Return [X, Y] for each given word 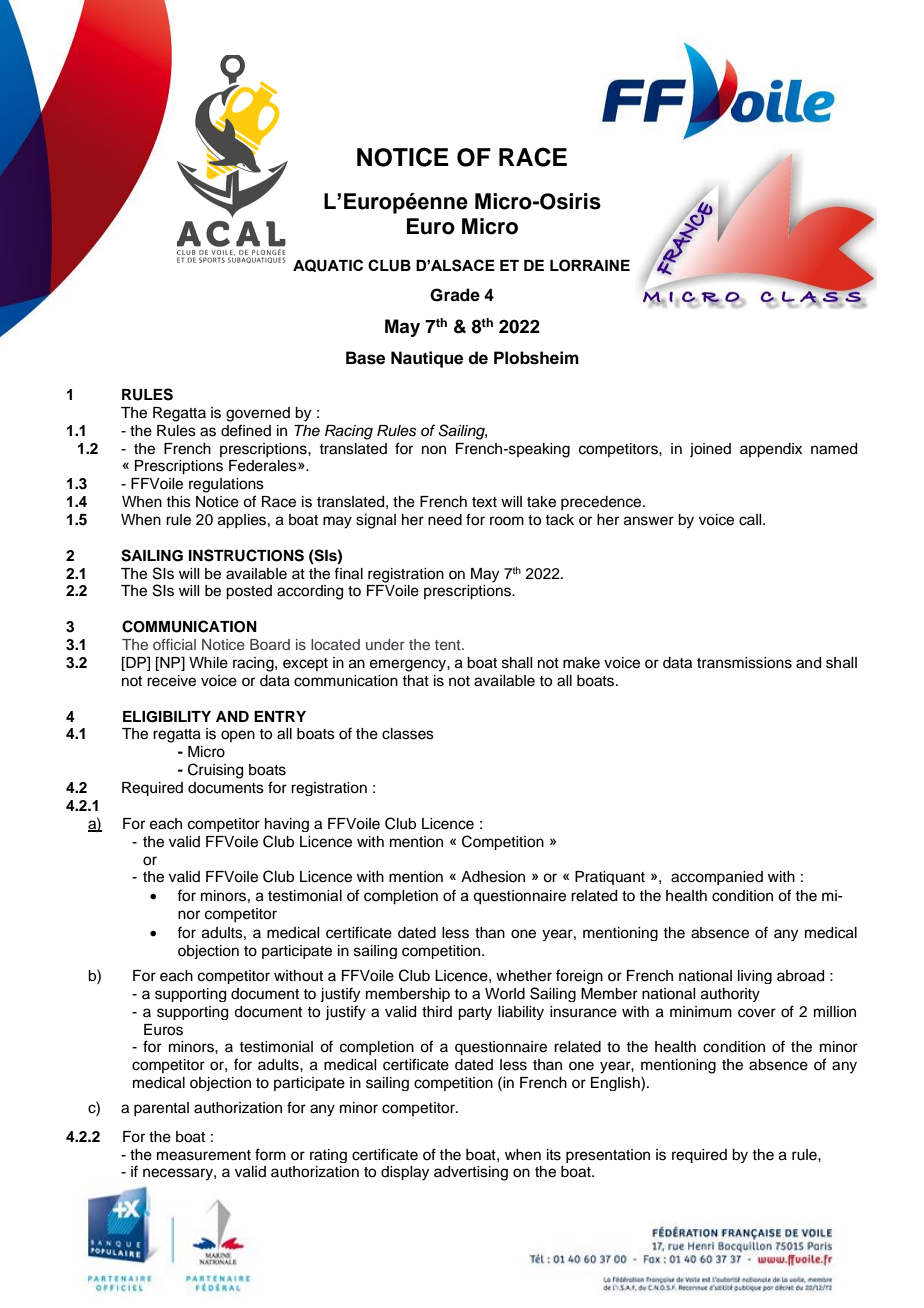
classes [408, 734]
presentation [608, 1156]
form [270, 1154]
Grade [455, 295]
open [238, 736]
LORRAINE [590, 265]
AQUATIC [328, 265]
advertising [471, 1173]
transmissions [744, 663]
